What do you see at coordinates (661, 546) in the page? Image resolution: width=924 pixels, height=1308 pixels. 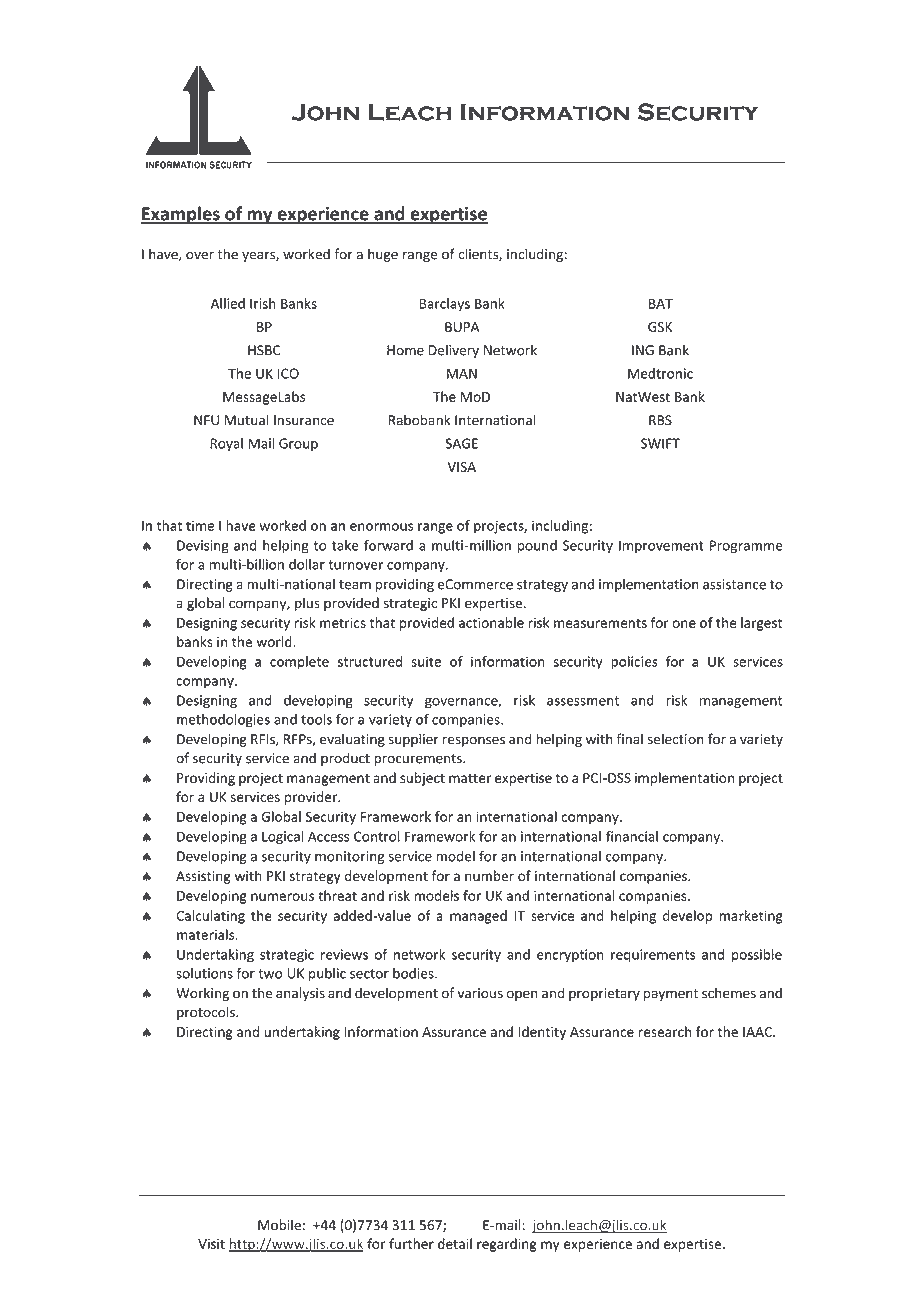 I see `Improvement` at bounding box center [661, 546].
